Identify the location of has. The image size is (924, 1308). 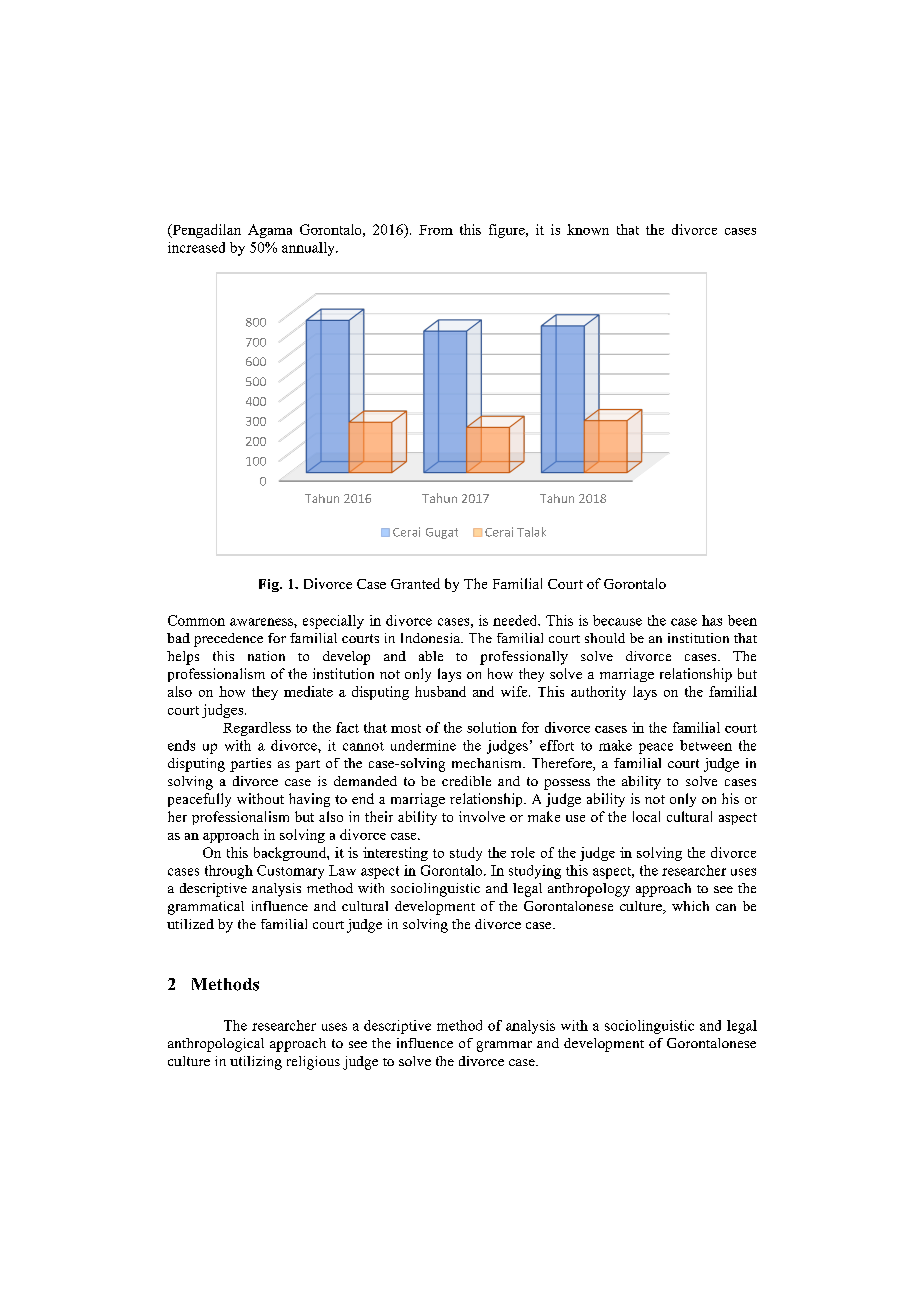
(712, 620).
